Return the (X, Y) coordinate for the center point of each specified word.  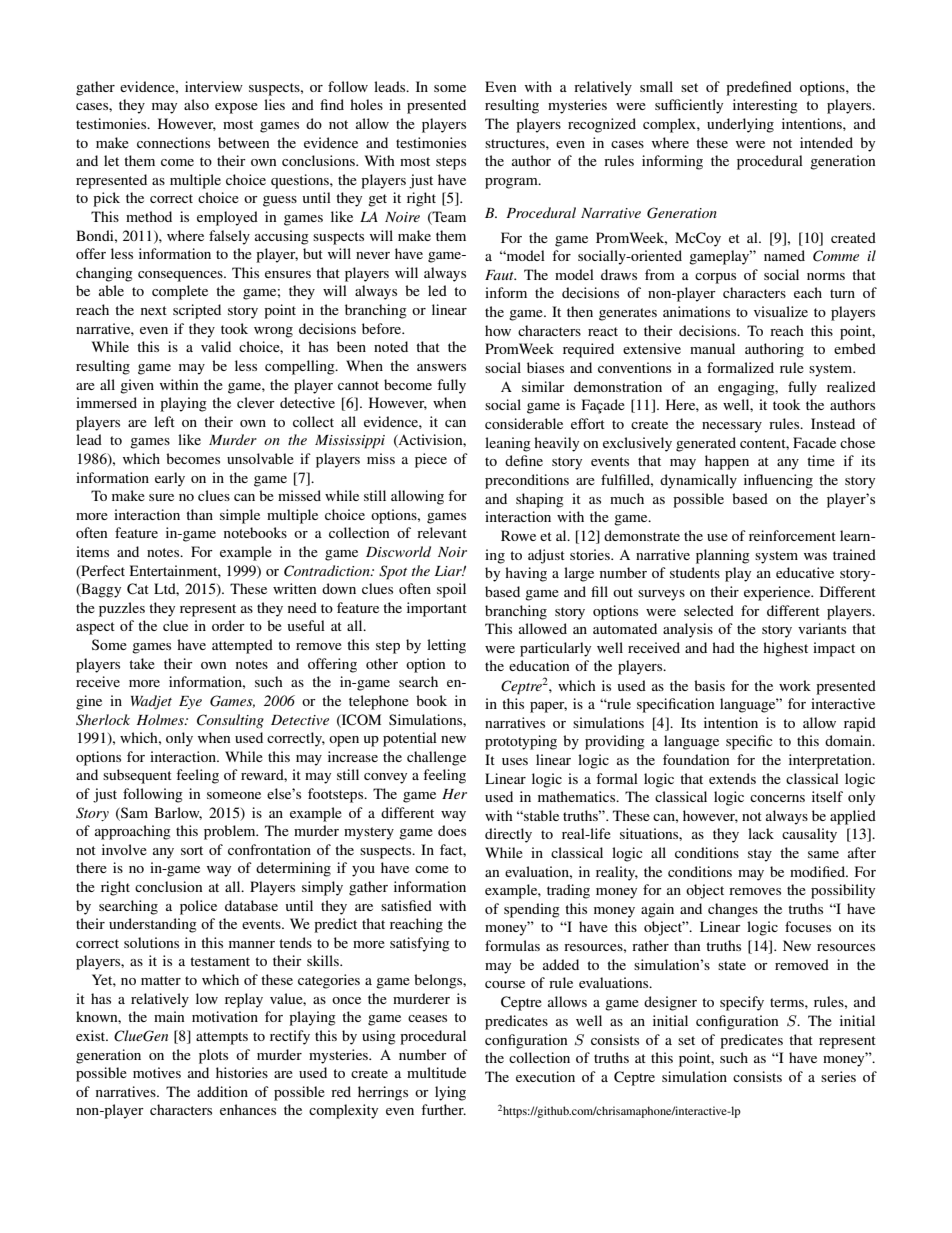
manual (712, 348)
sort (192, 850)
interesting (765, 106)
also (196, 104)
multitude (436, 1072)
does (452, 830)
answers (441, 367)
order (228, 625)
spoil (451, 590)
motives (157, 1072)
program (512, 183)
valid (216, 346)
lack (761, 833)
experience (778, 593)
